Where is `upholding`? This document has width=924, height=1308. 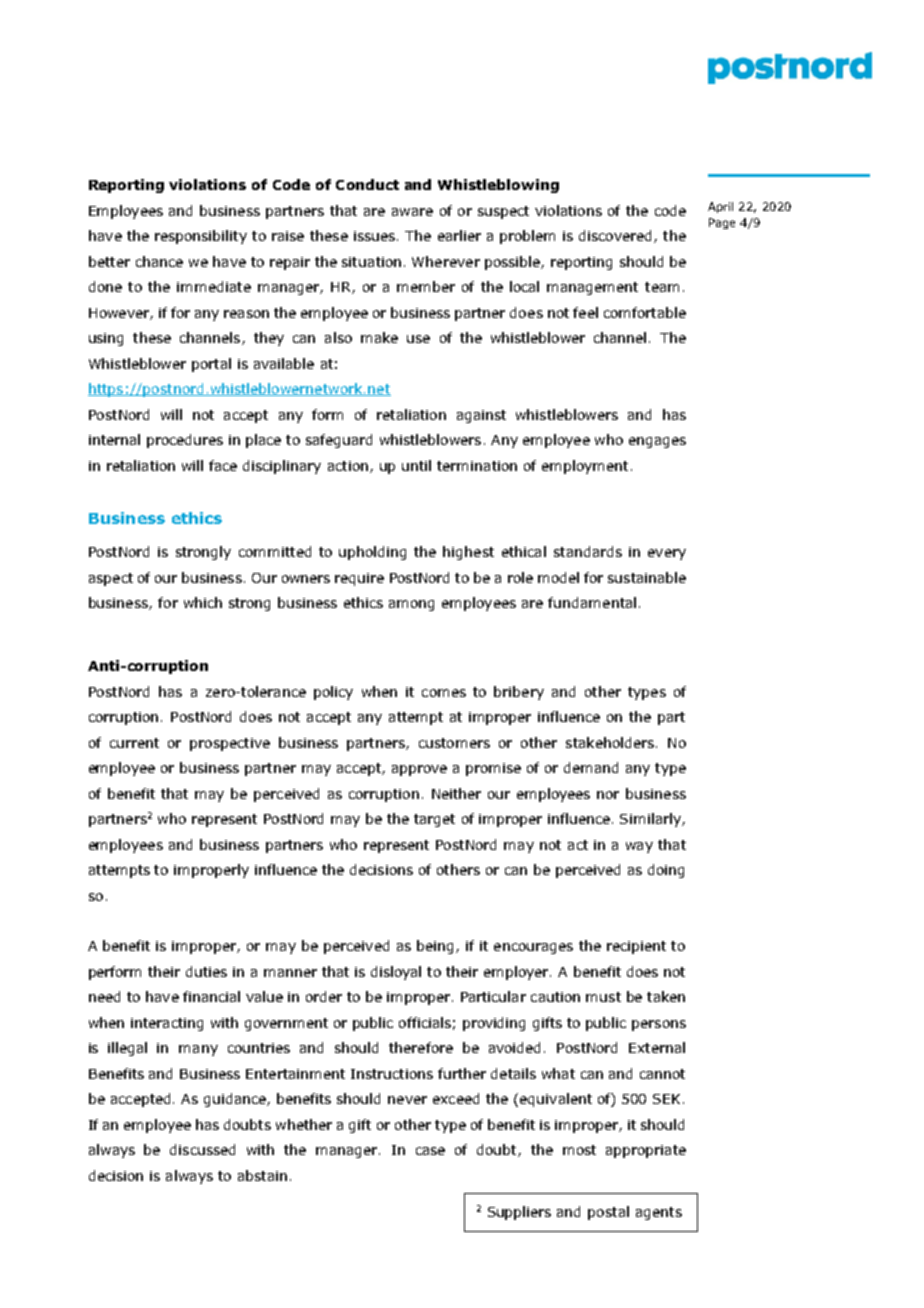 upholding is located at coordinates (372, 553).
